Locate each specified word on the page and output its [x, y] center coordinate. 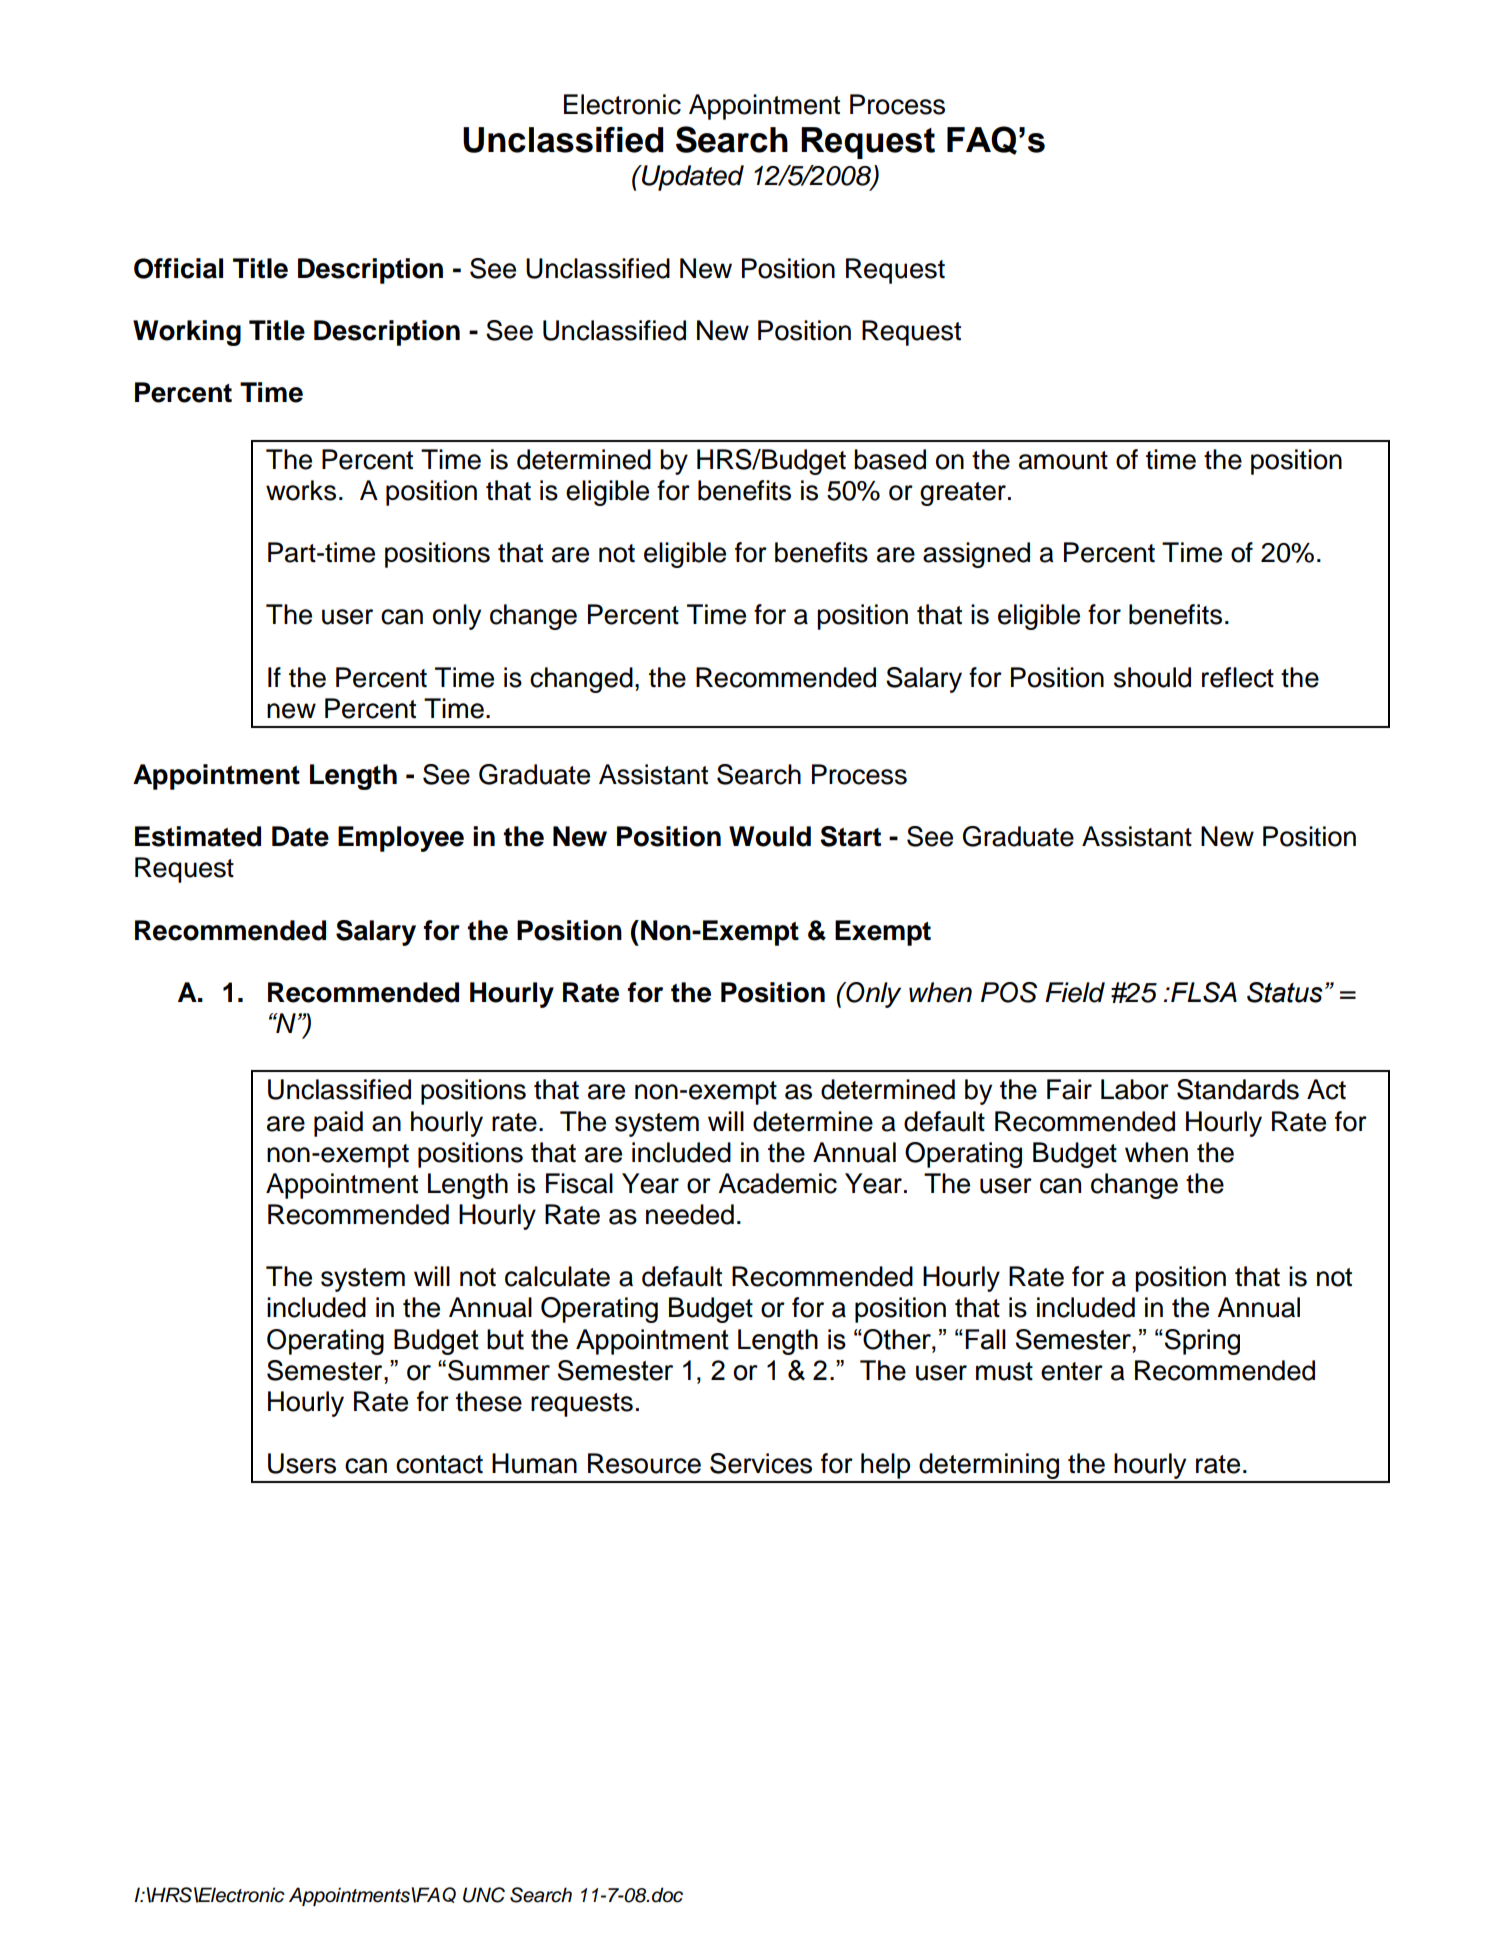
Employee [401, 839]
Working [187, 333]
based [890, 459]
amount [1063, 460]
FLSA [1203, 992]
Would [770, 836]
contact [439, 1464]
